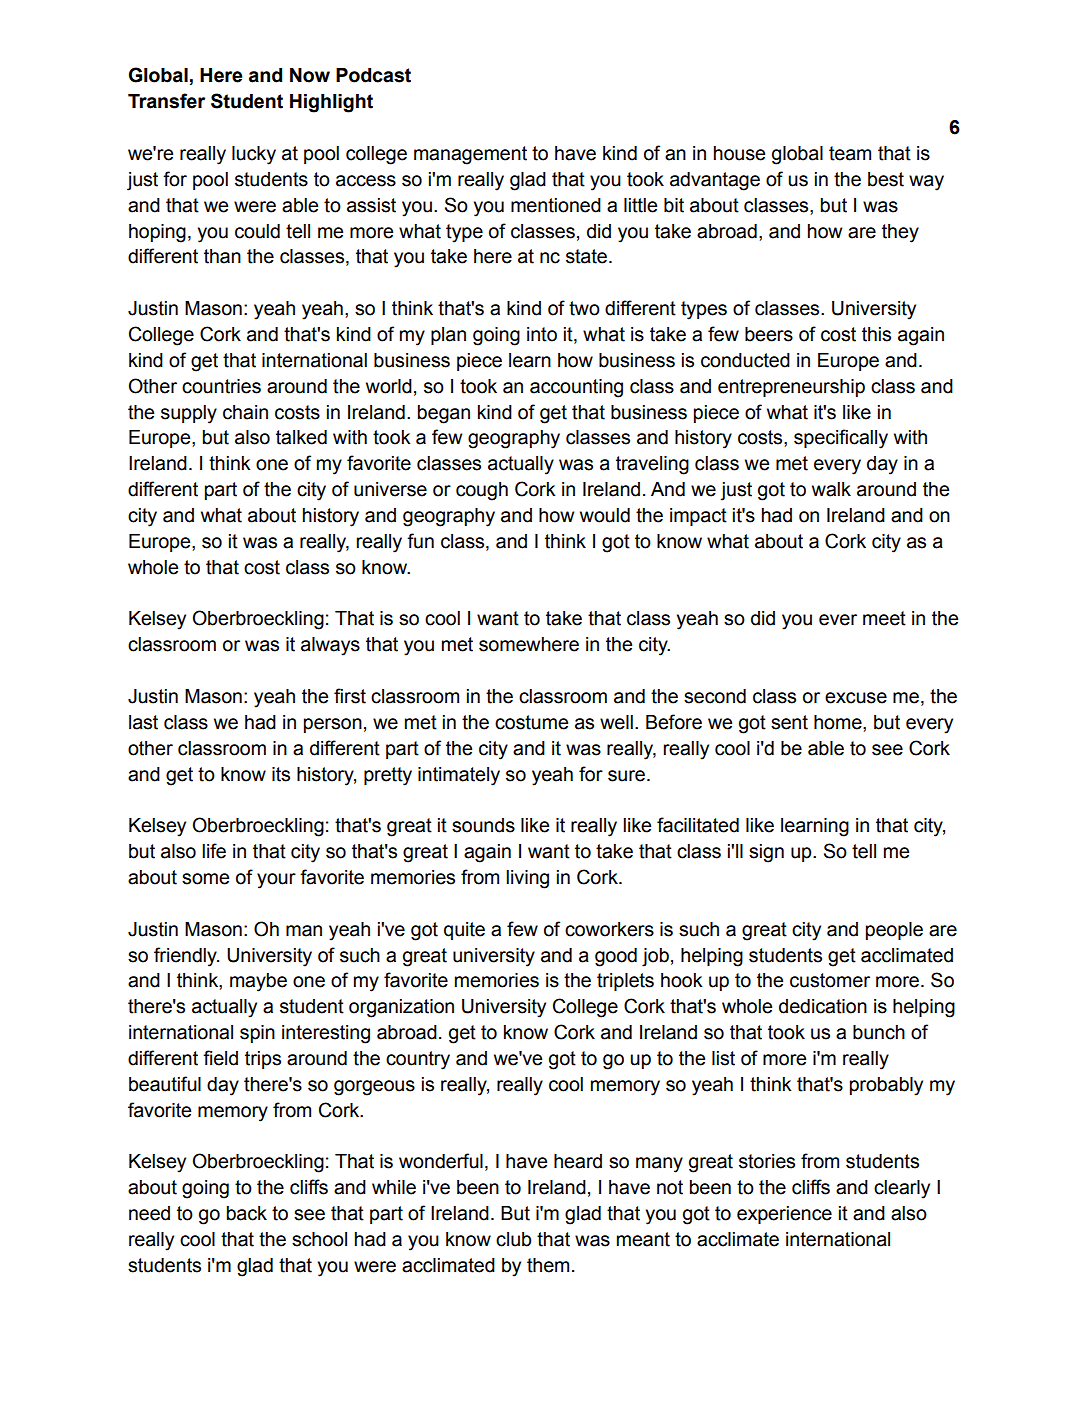  What do you see at coordinates (823, 1006) in the screenshot?
I see `dedication` at bounding box center [823, 1006].
